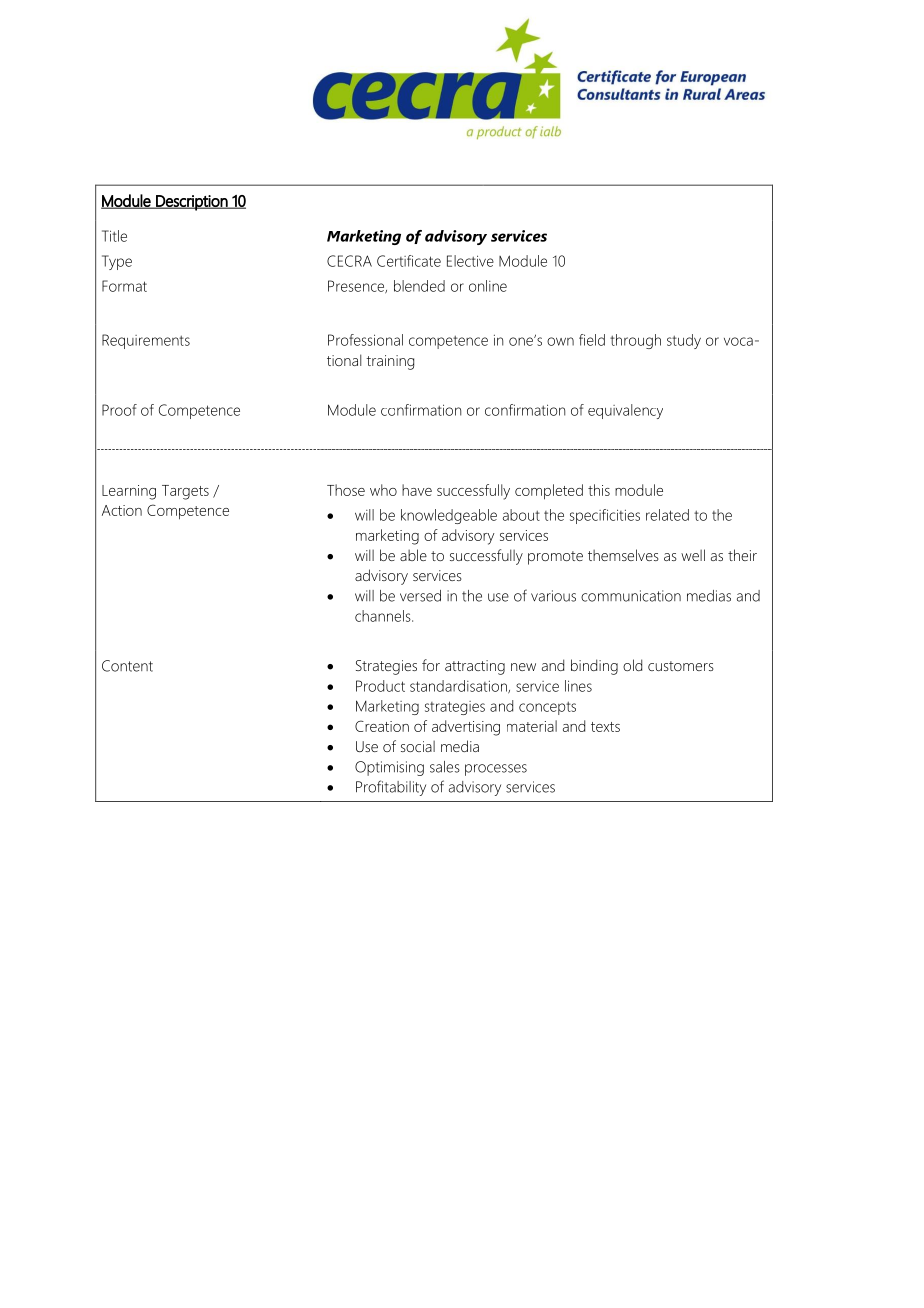  Describe the element at coordinates (445, 767) in the screenshot. I see `sales` at that location.
